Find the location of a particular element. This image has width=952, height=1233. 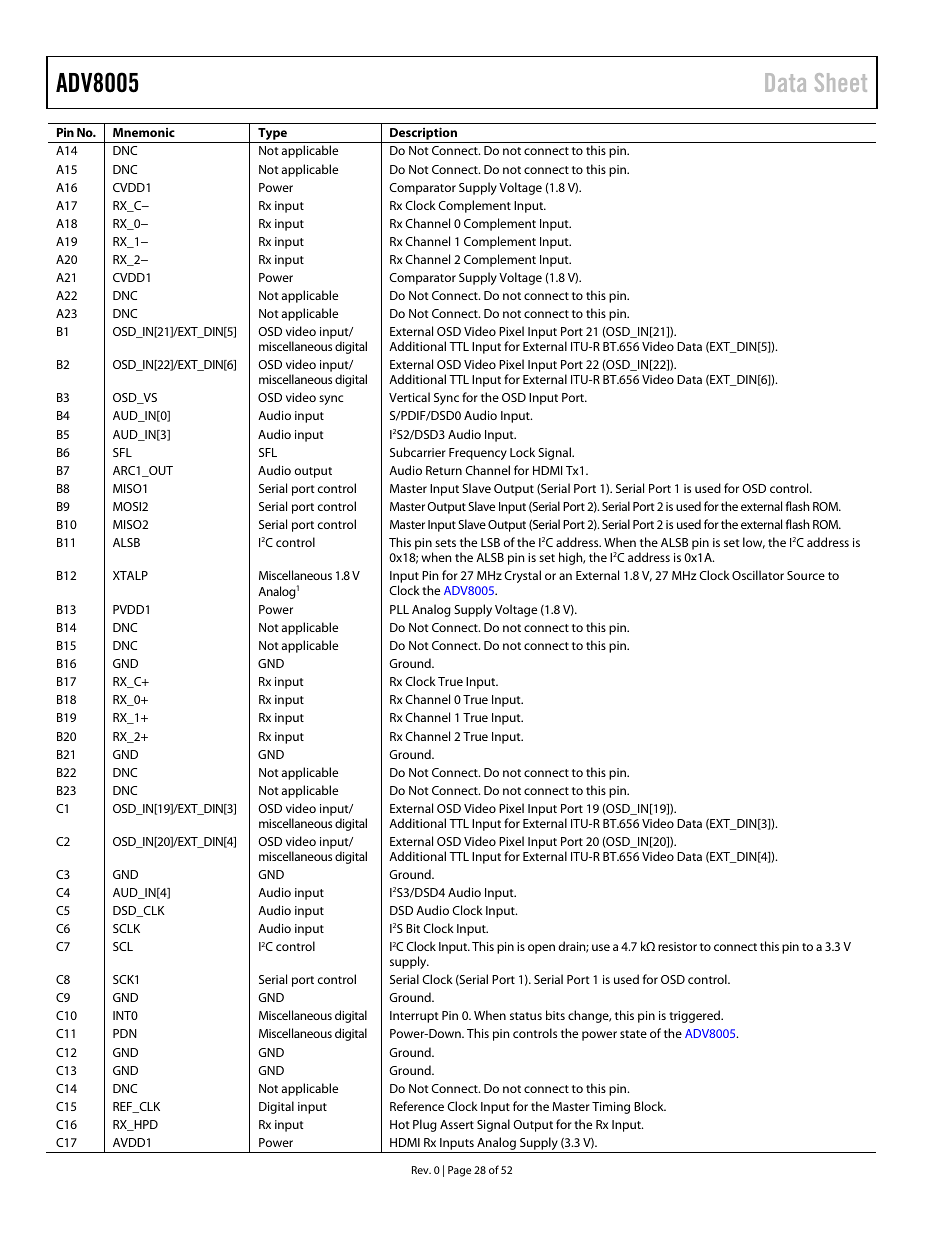

resistor is located at coordinates (677, 946).
